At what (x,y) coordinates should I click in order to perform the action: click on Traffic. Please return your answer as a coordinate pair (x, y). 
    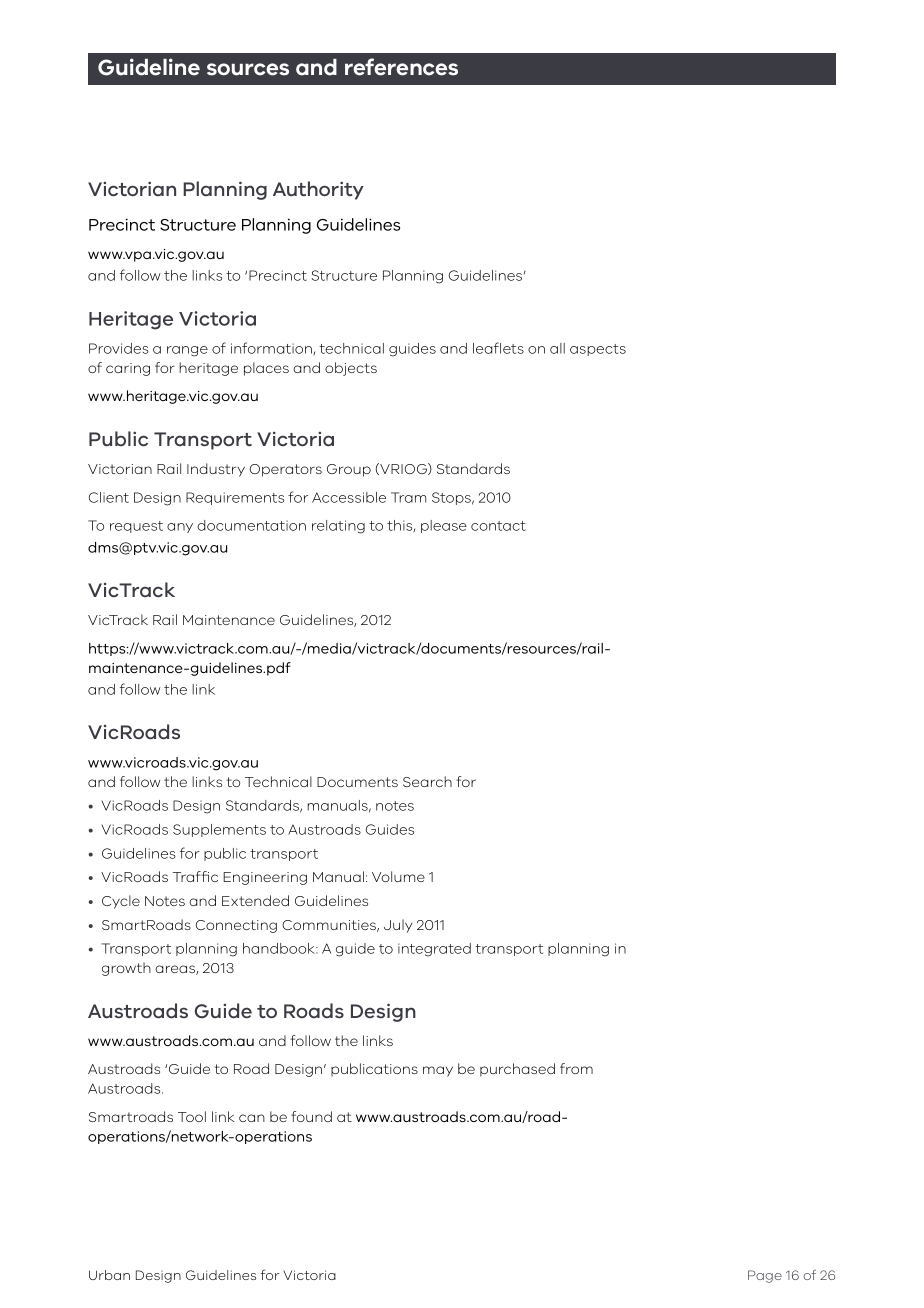
    Looking at the image, I should click on (195, 876).
